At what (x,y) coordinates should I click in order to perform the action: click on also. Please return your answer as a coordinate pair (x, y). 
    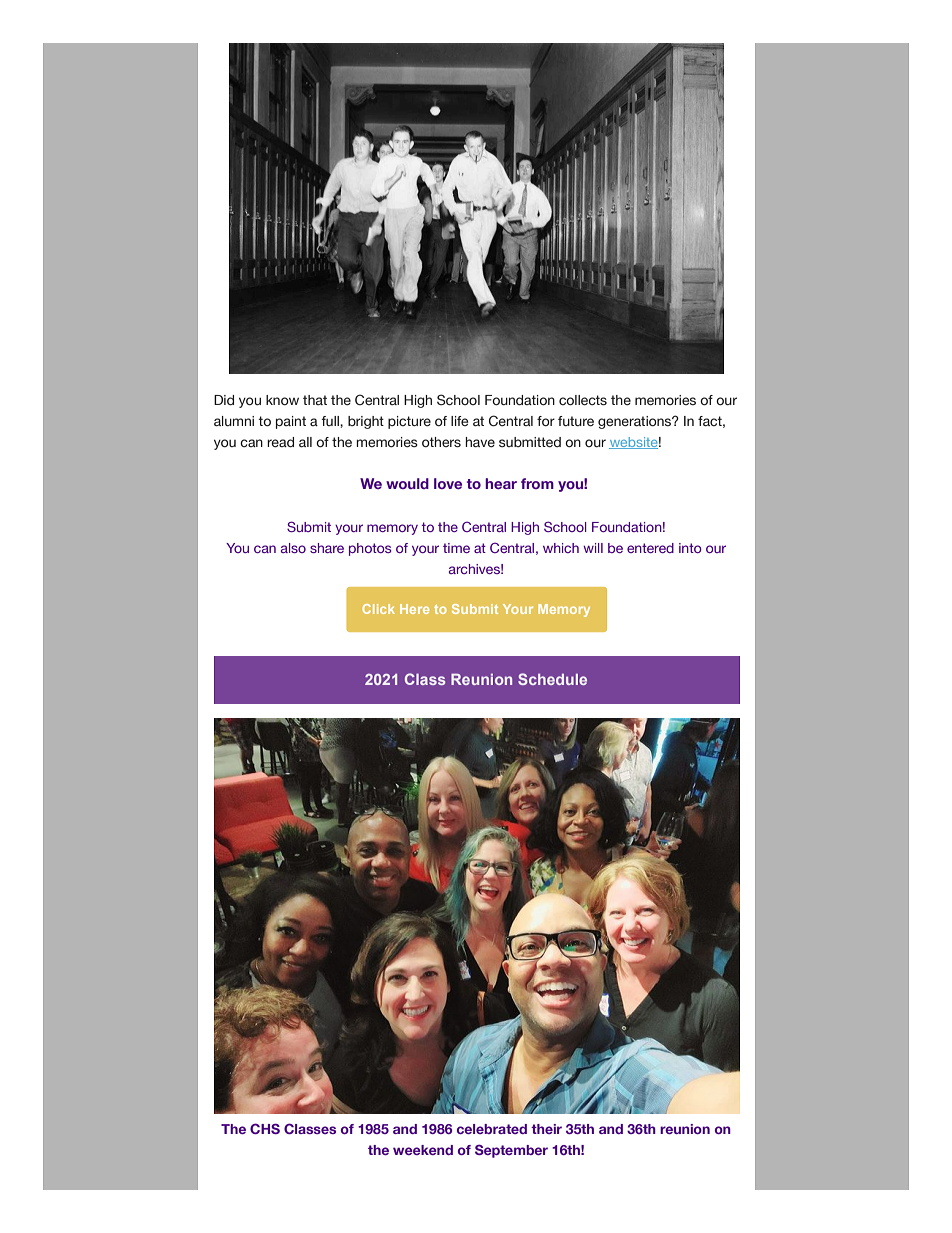
    Looking at the image, I should click on (293, 548).
